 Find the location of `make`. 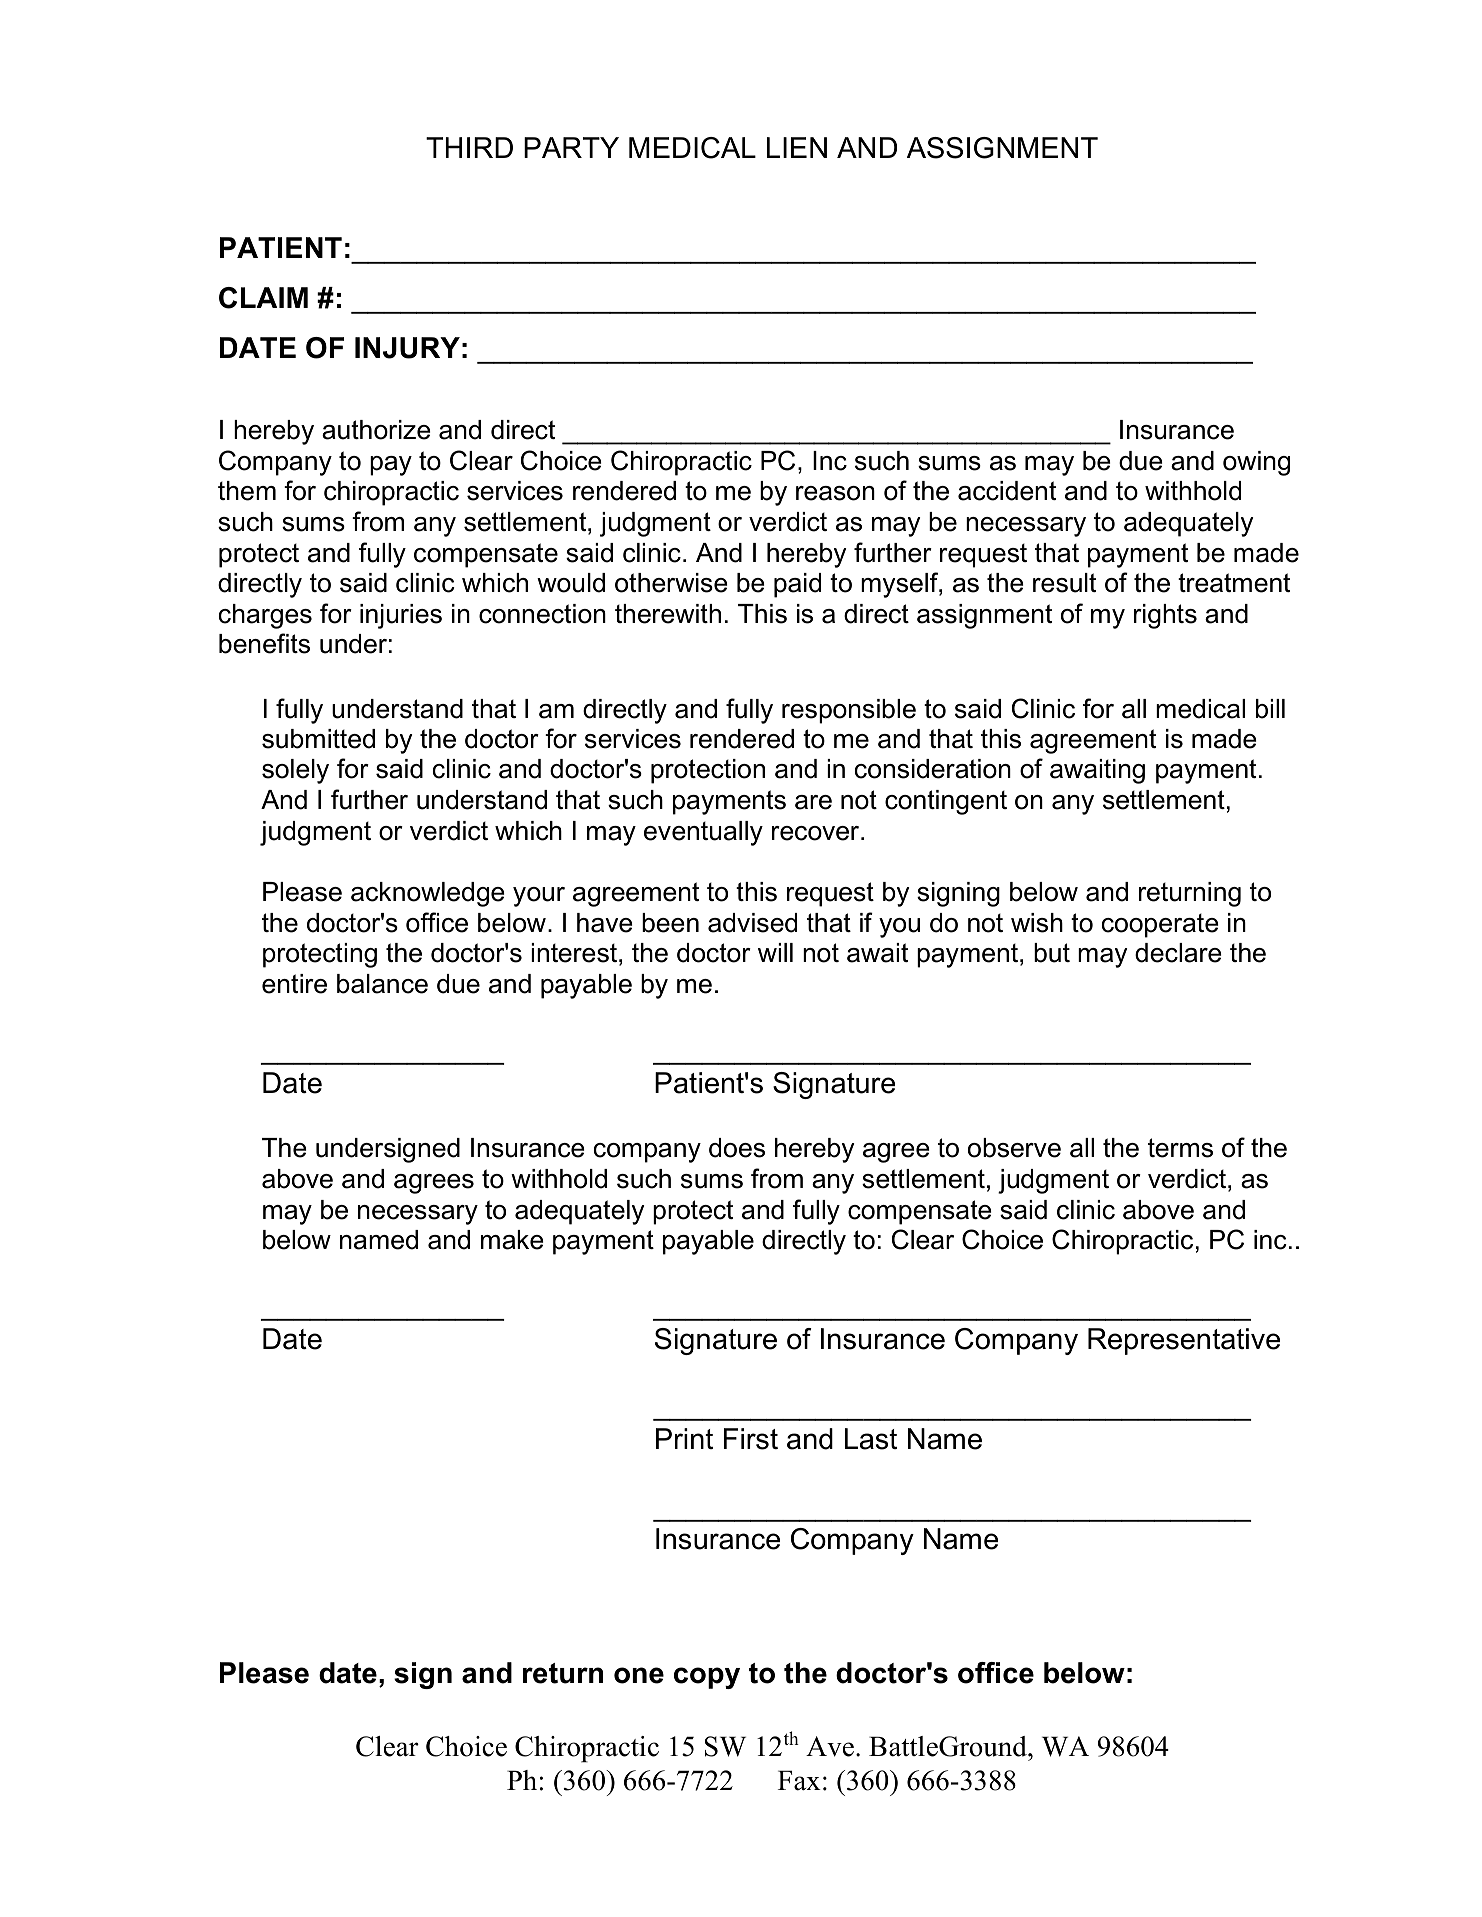

make is located at coordinates (512, 1240).
